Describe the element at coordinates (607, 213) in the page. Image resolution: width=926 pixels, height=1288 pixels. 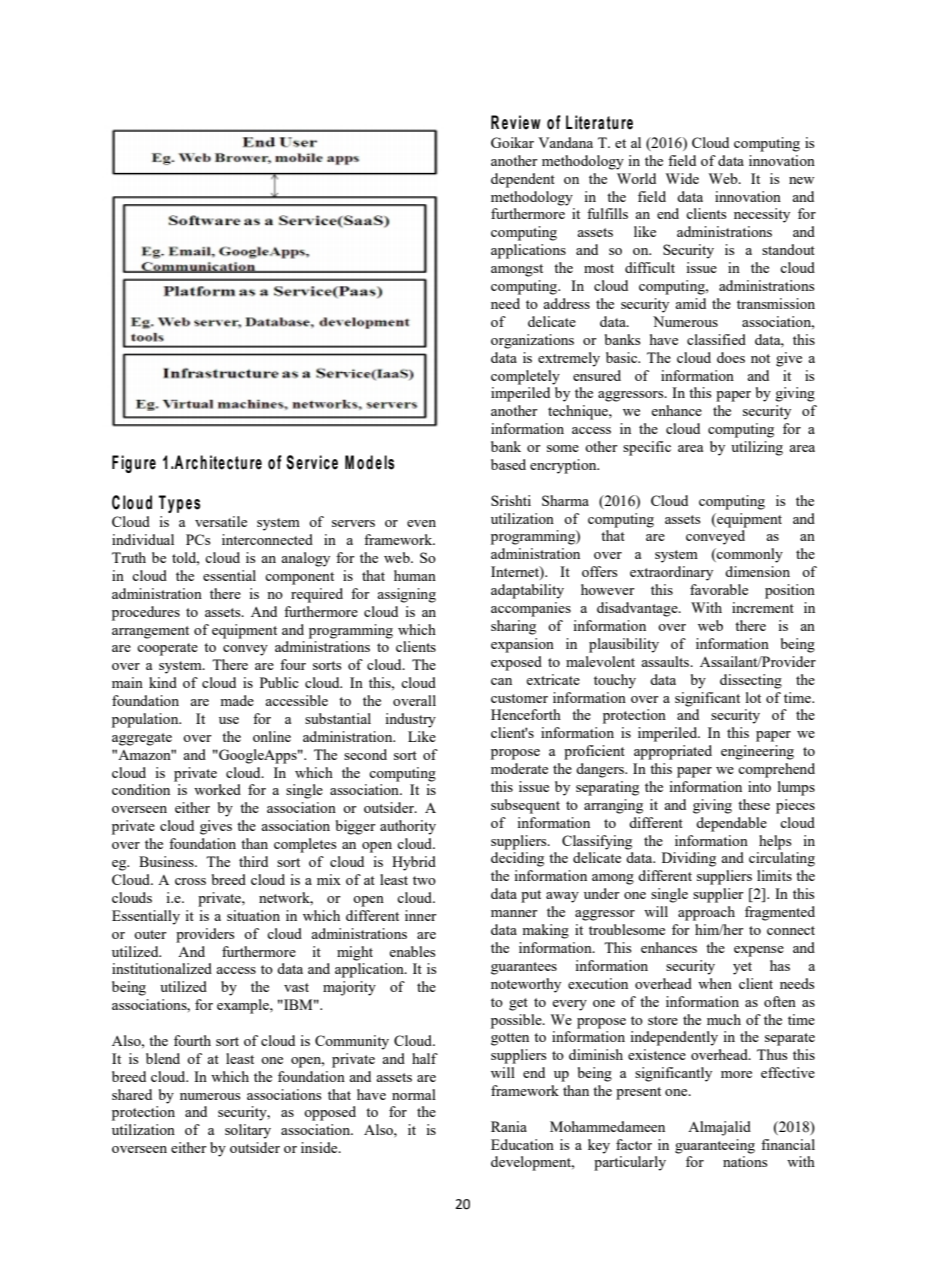
I see `fulfills` at that location.
